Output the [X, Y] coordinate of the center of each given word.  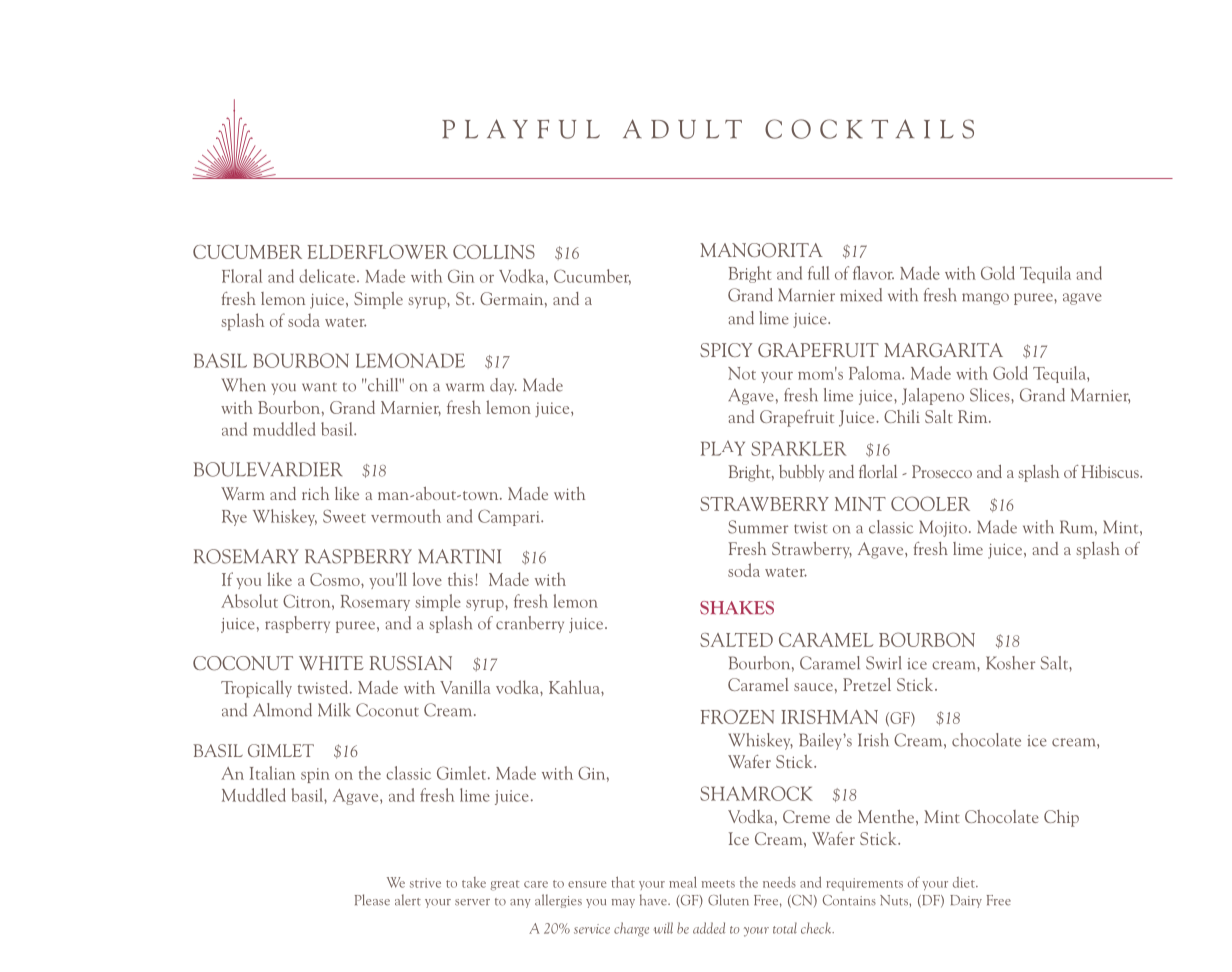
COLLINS [494, 251]
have [654, 900]
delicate [328, 276]
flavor [873, 273]
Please [372, 900]
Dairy [966, 901]
